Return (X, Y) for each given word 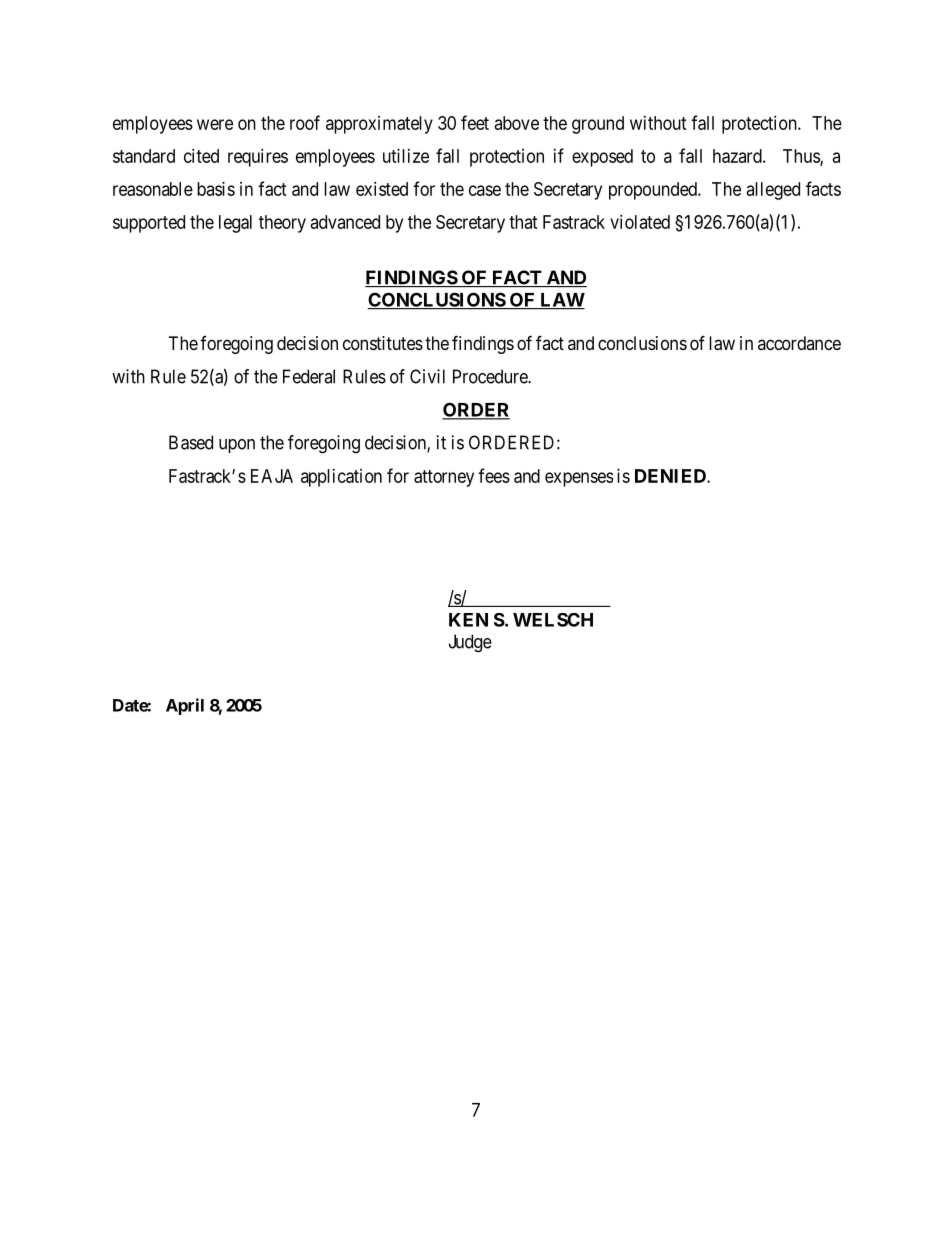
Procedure (491, 376)
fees (494, 475)
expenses (579, 479)
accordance (799, 343)
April (185, 706)
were (215, 124)
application (341, 478)
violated (640, 222)
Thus (802, 157)
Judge (470, 643)
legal (235, 224)
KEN (468, 620)
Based (191, 442)
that (523, 222)
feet (475, 122)
